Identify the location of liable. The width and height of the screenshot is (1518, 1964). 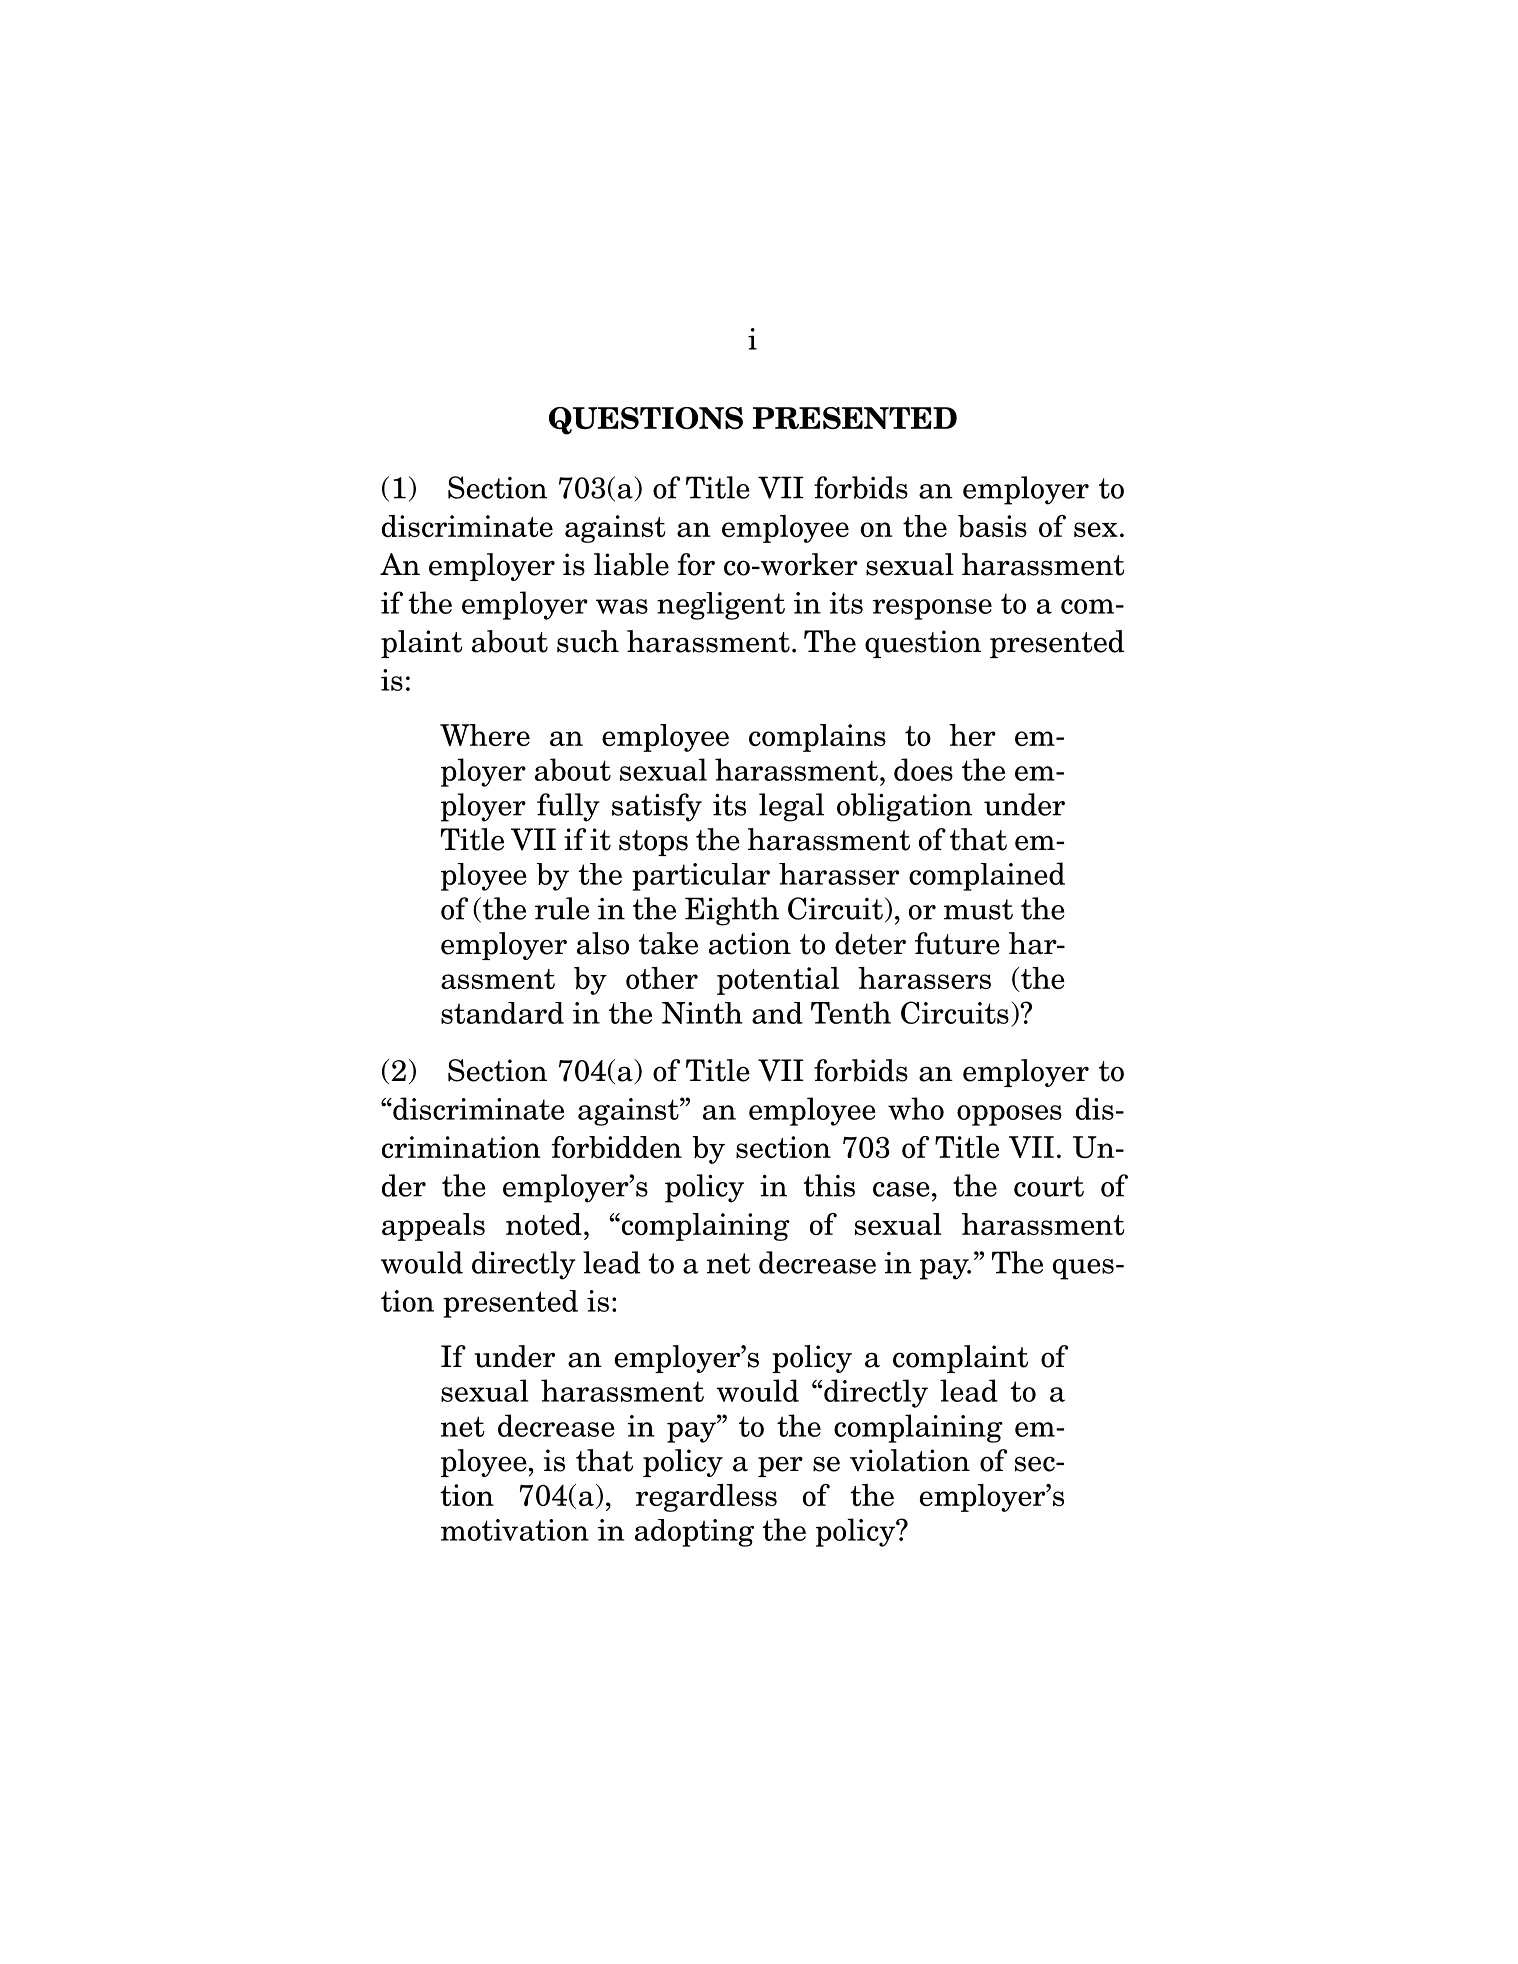
(631, 564).
